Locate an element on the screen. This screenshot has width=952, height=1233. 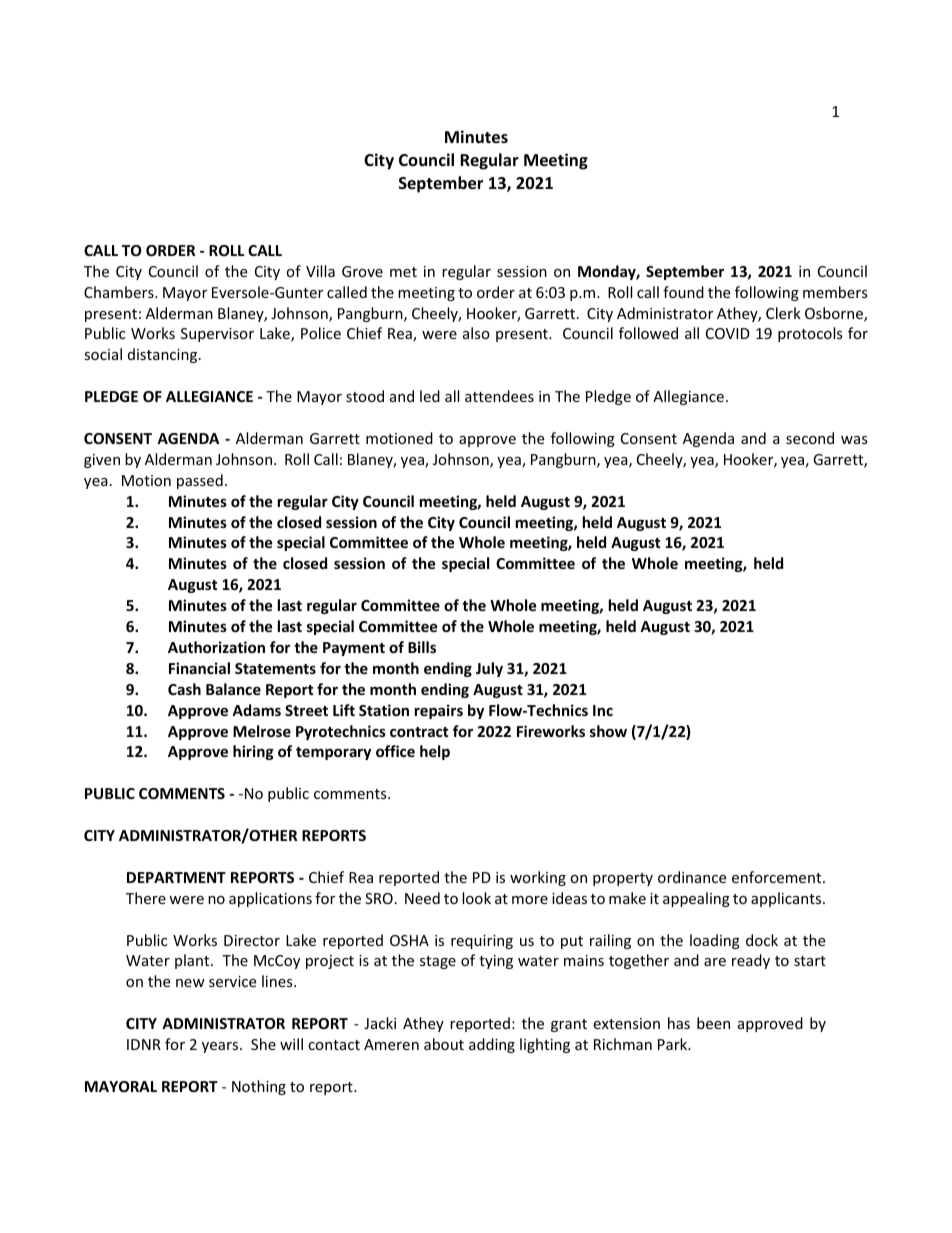
Bills is located at coordinates (422, 647).
